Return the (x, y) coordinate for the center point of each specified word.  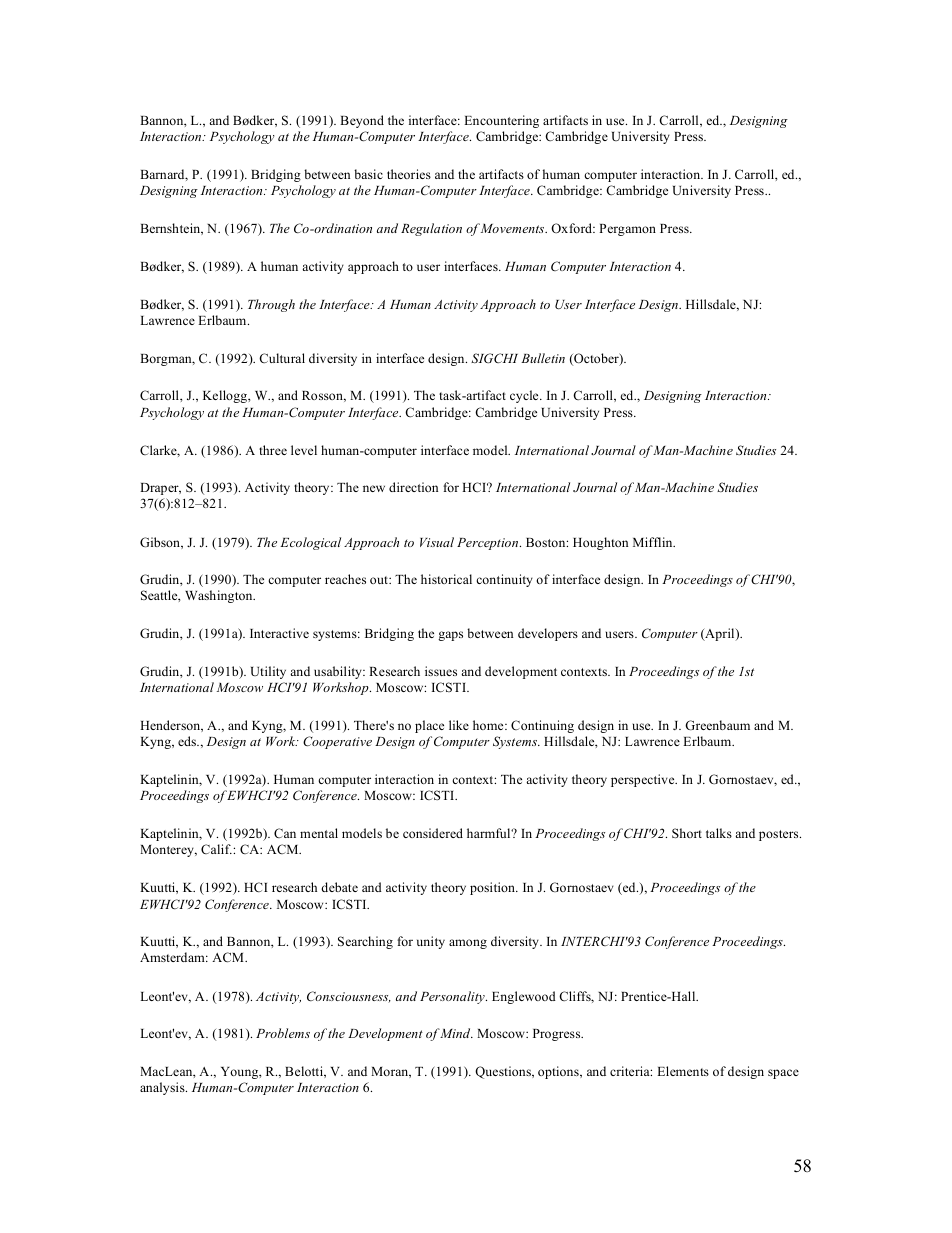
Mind (456, 1033)
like (459, 725)
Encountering (501, 121)
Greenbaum (717, 725)
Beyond (362, 121)
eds (188, 741)
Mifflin (654, 542)
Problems (283, 1033)
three (273, 450)
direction (413, 487)
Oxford (572, 228)
